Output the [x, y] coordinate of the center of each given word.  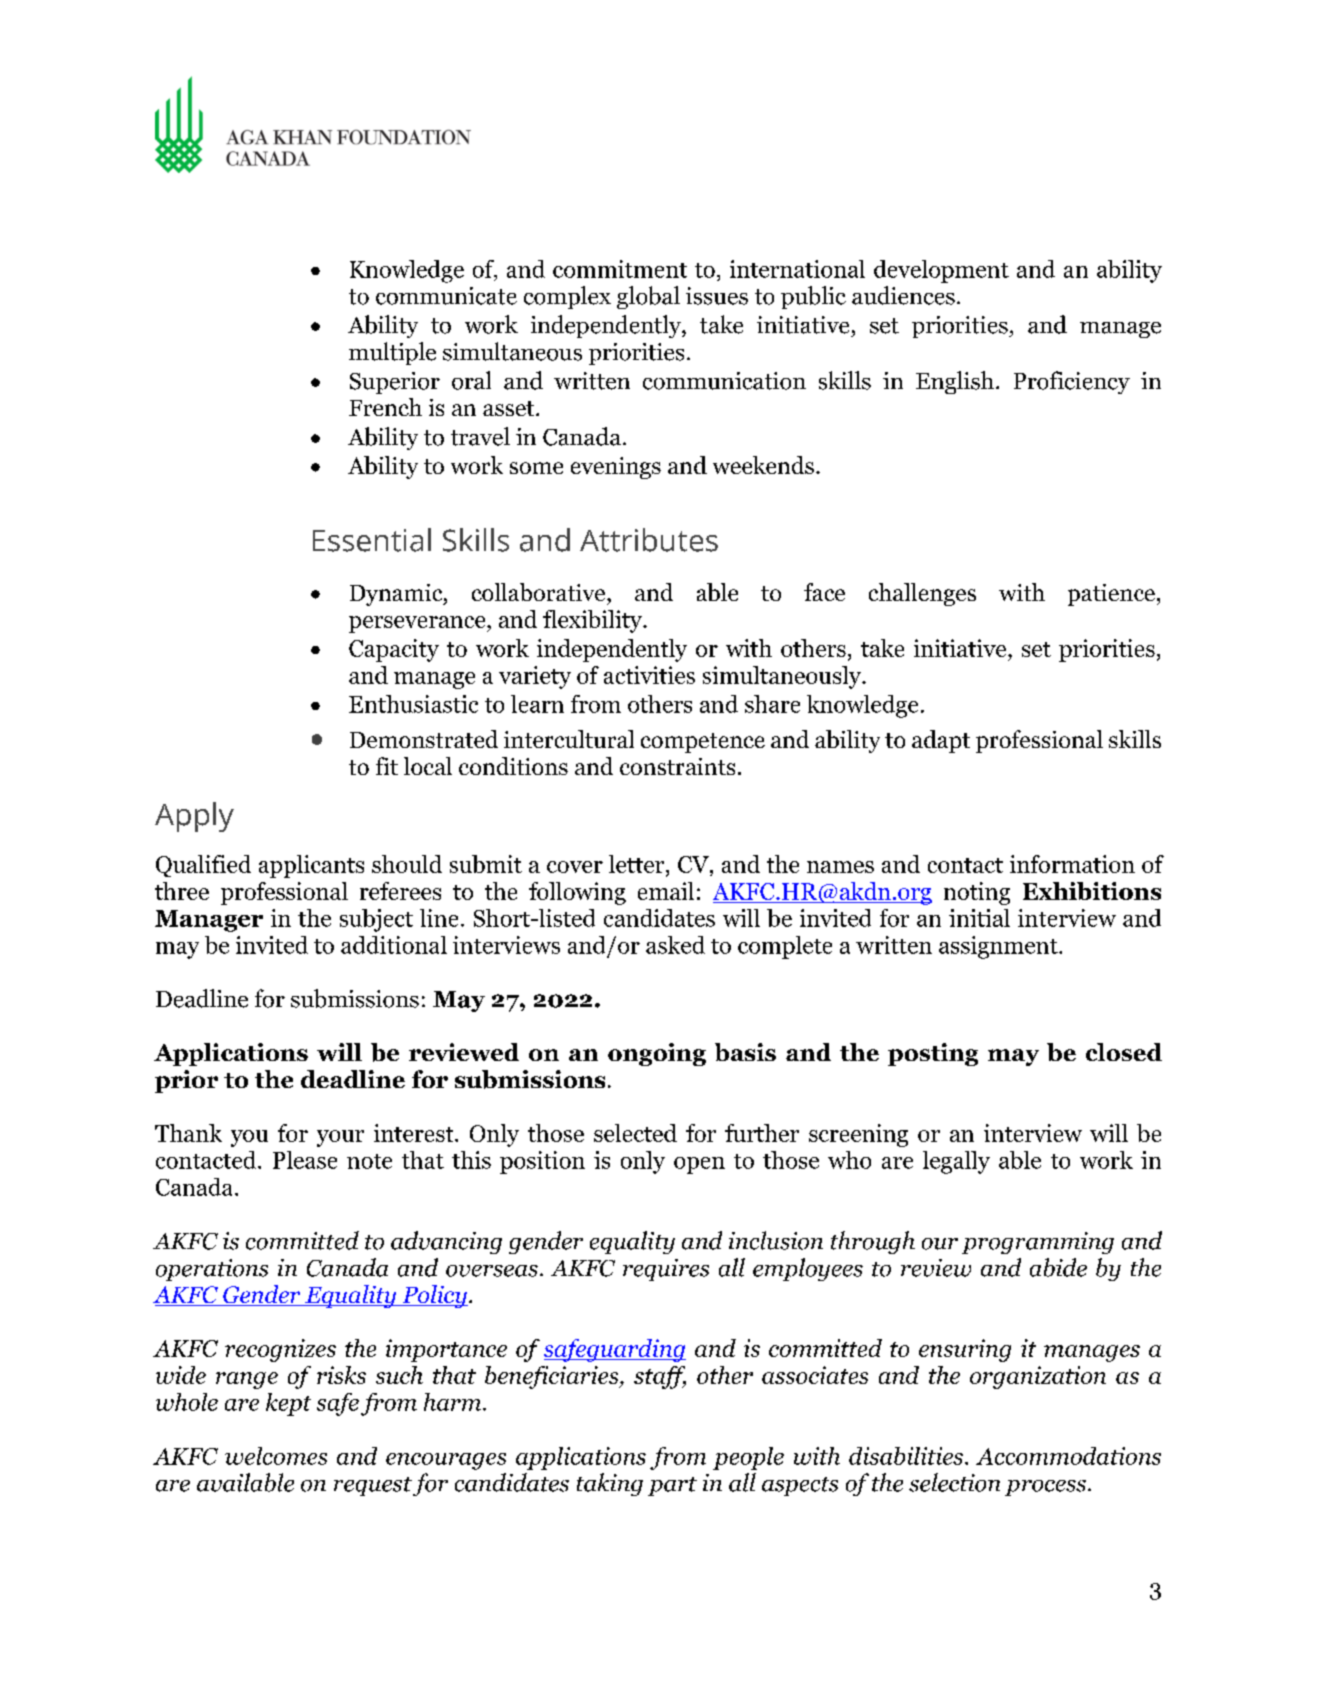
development [941, 271]
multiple [392, 353]
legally [956, 1162]
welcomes [276, 1456]
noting [977, 893]
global [648, 297]
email [666, 891]
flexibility [593, 621]
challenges [922, 594]
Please [305, 1160]
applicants [311, 866]
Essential [372, 540]
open [699, 1165]
